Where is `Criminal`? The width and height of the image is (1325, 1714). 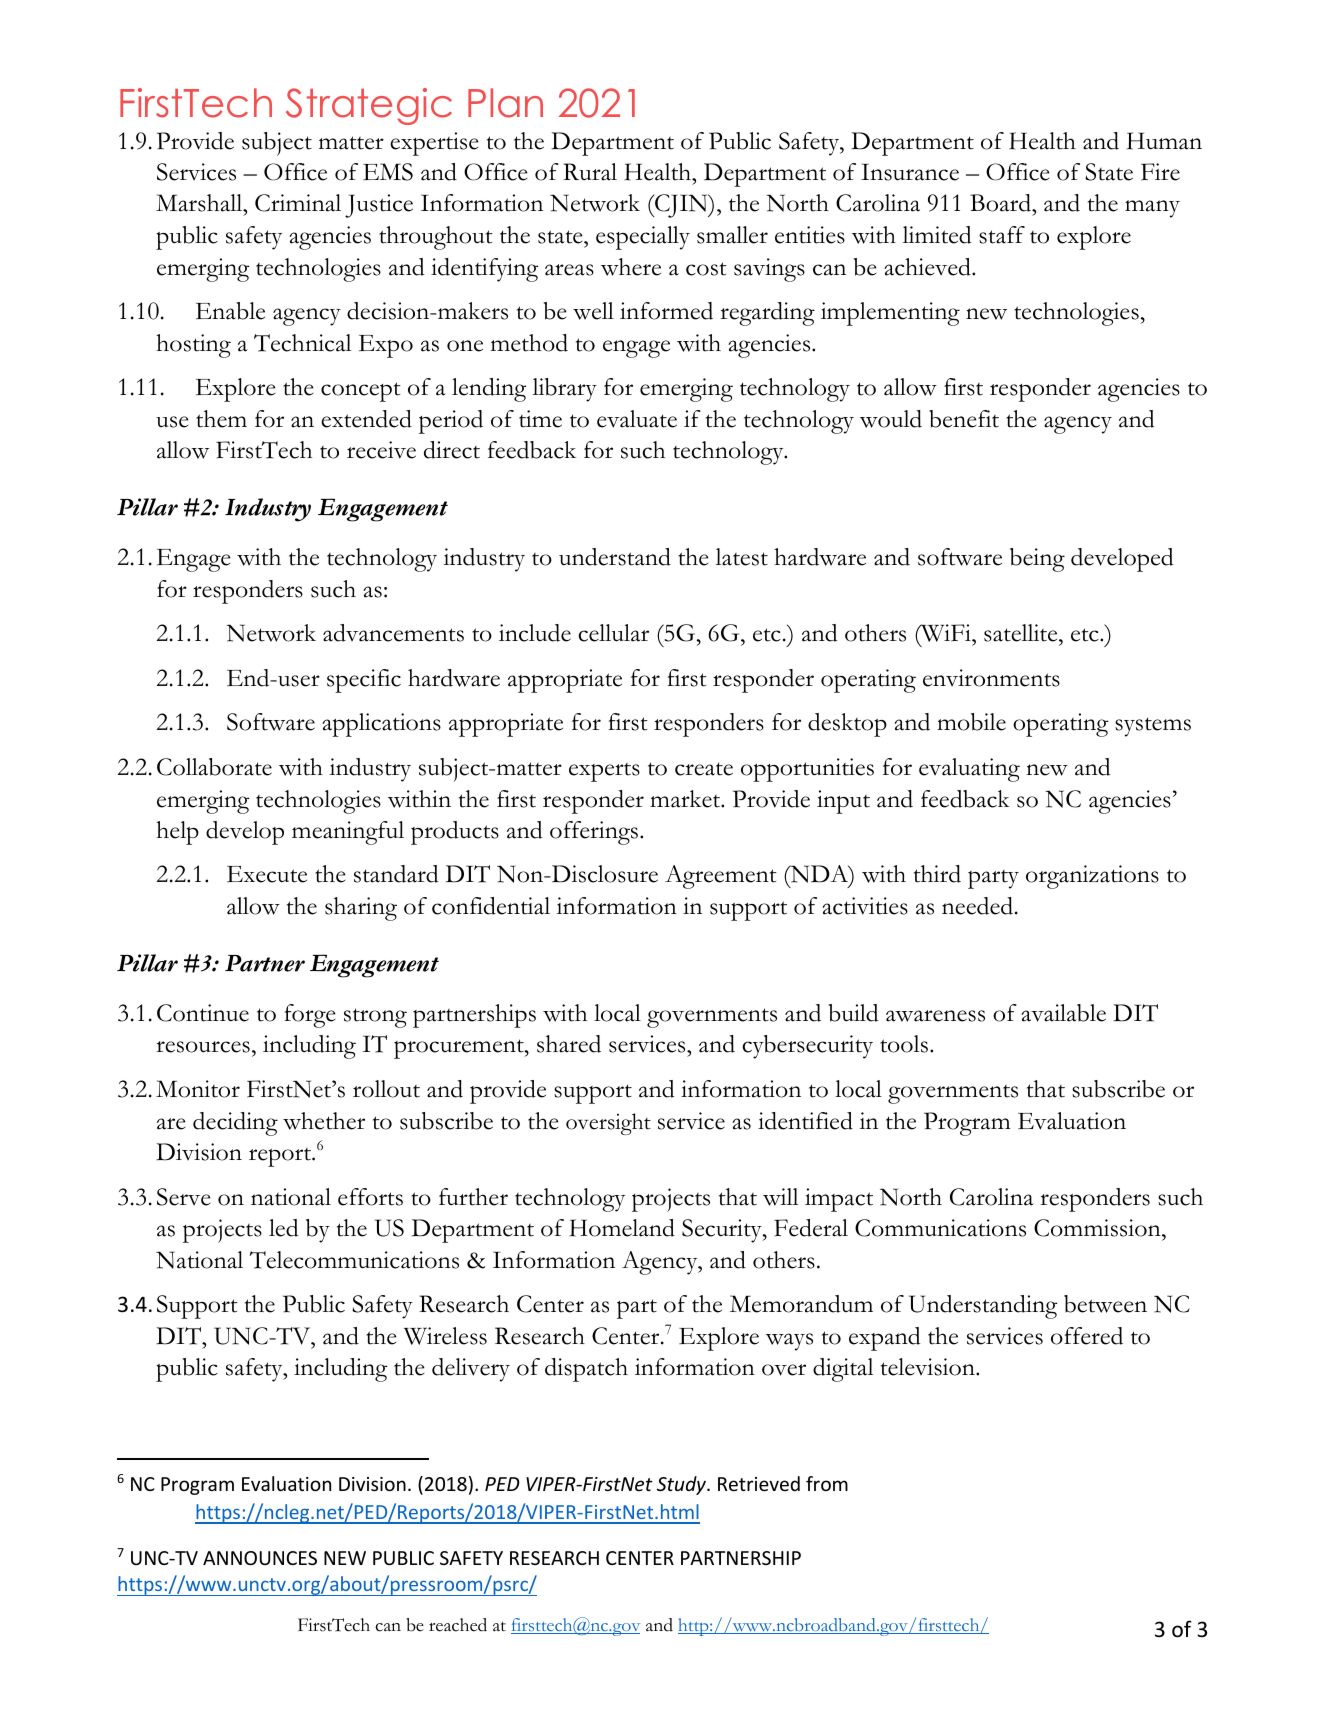 Criminal is located at coordinates (298, 203).
